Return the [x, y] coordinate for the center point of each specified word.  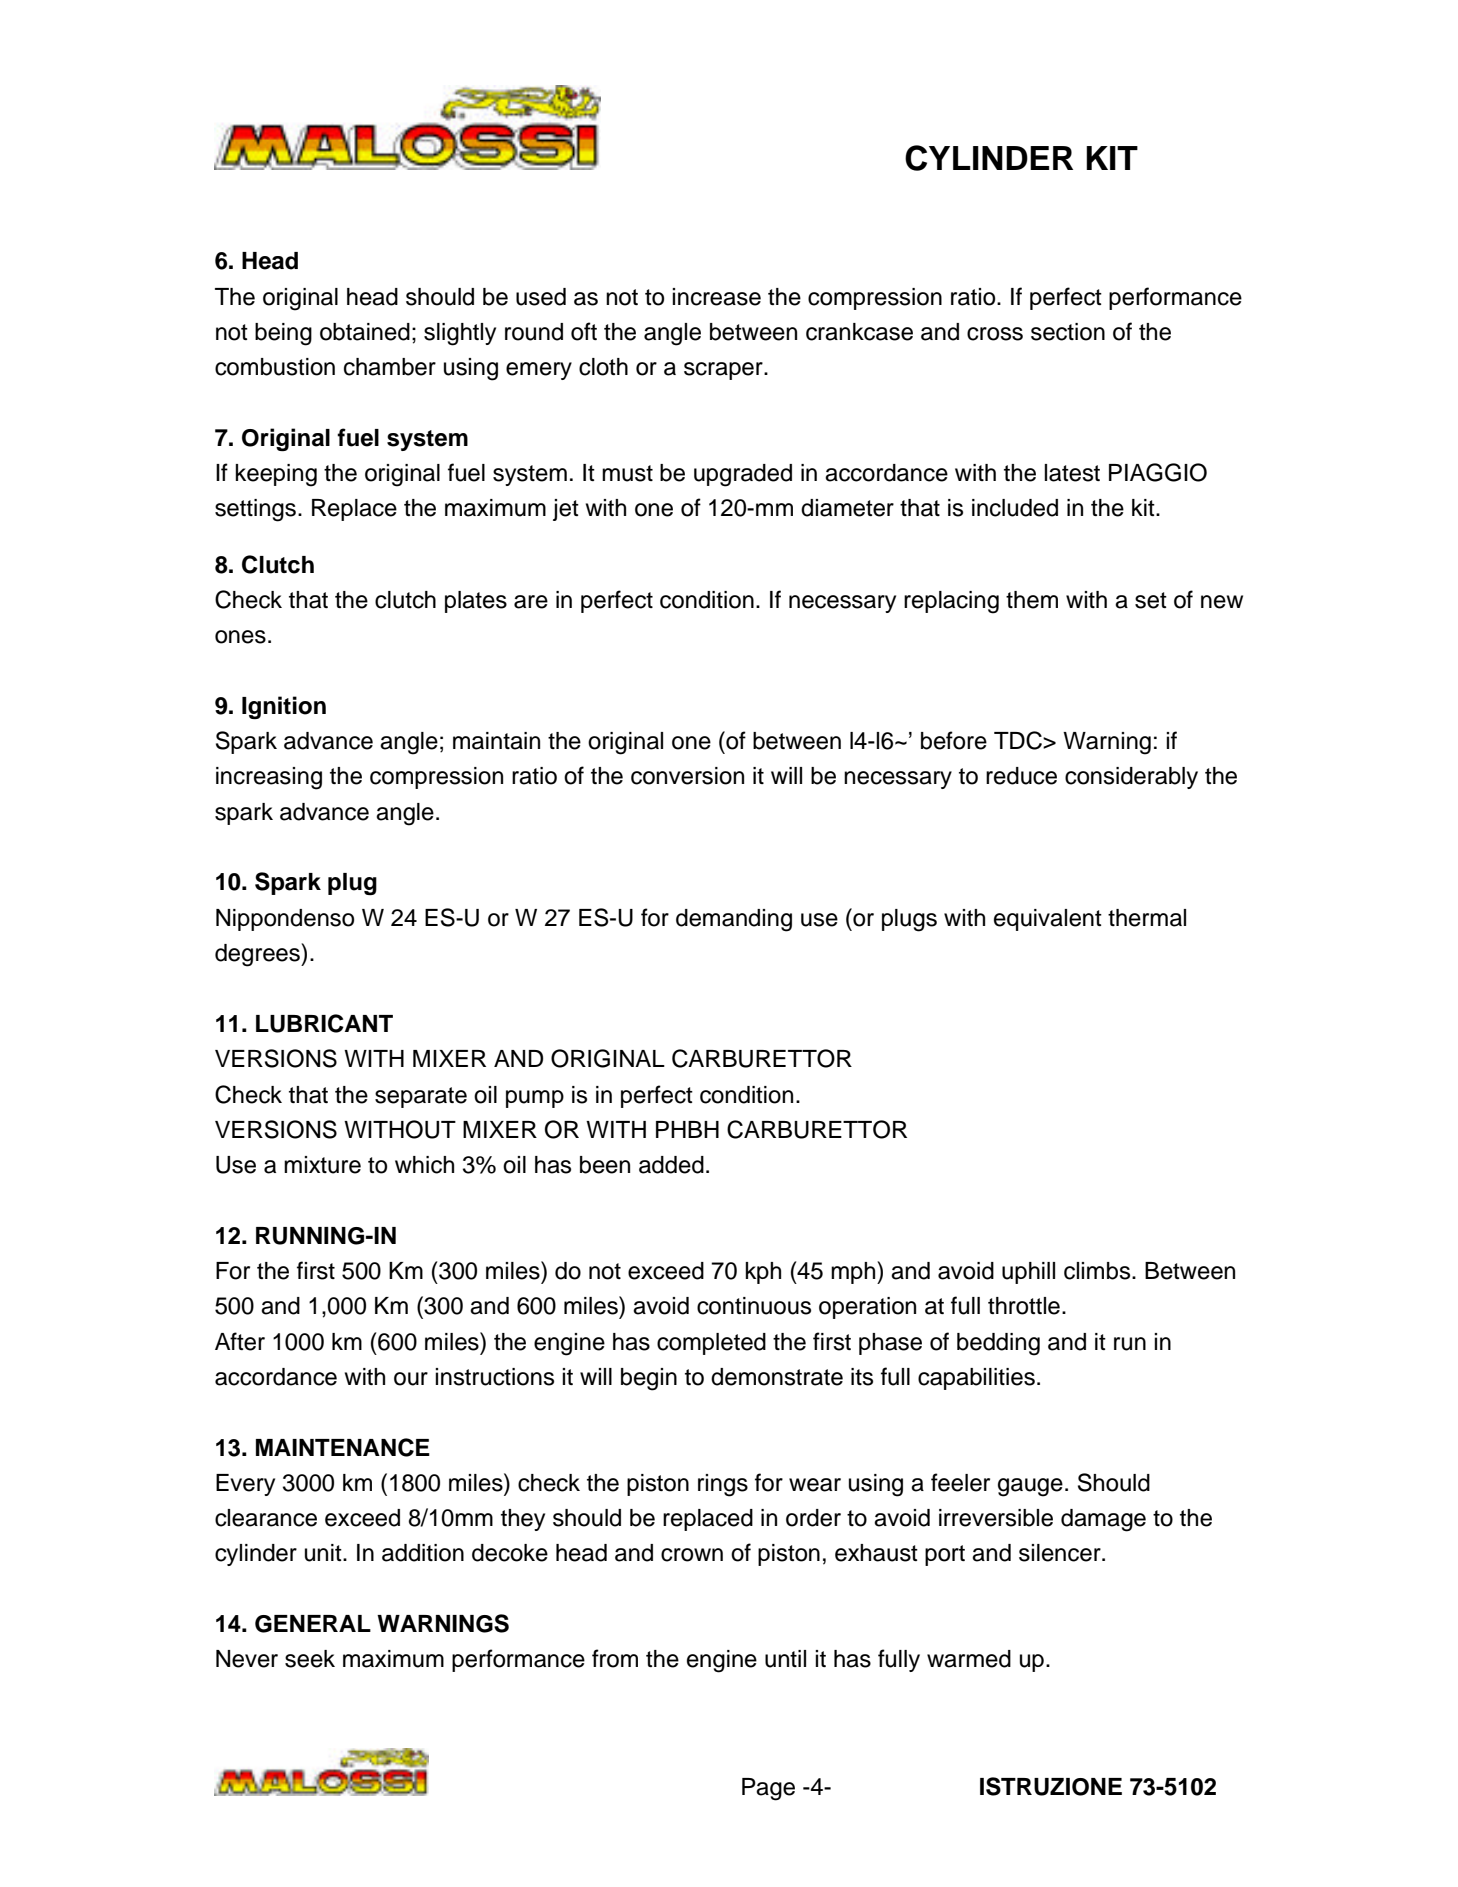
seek [310, 1659]
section [1068, 332]
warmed [969, 1659]
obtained [365, 332]
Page [768, 1789]
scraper [724, 371]
